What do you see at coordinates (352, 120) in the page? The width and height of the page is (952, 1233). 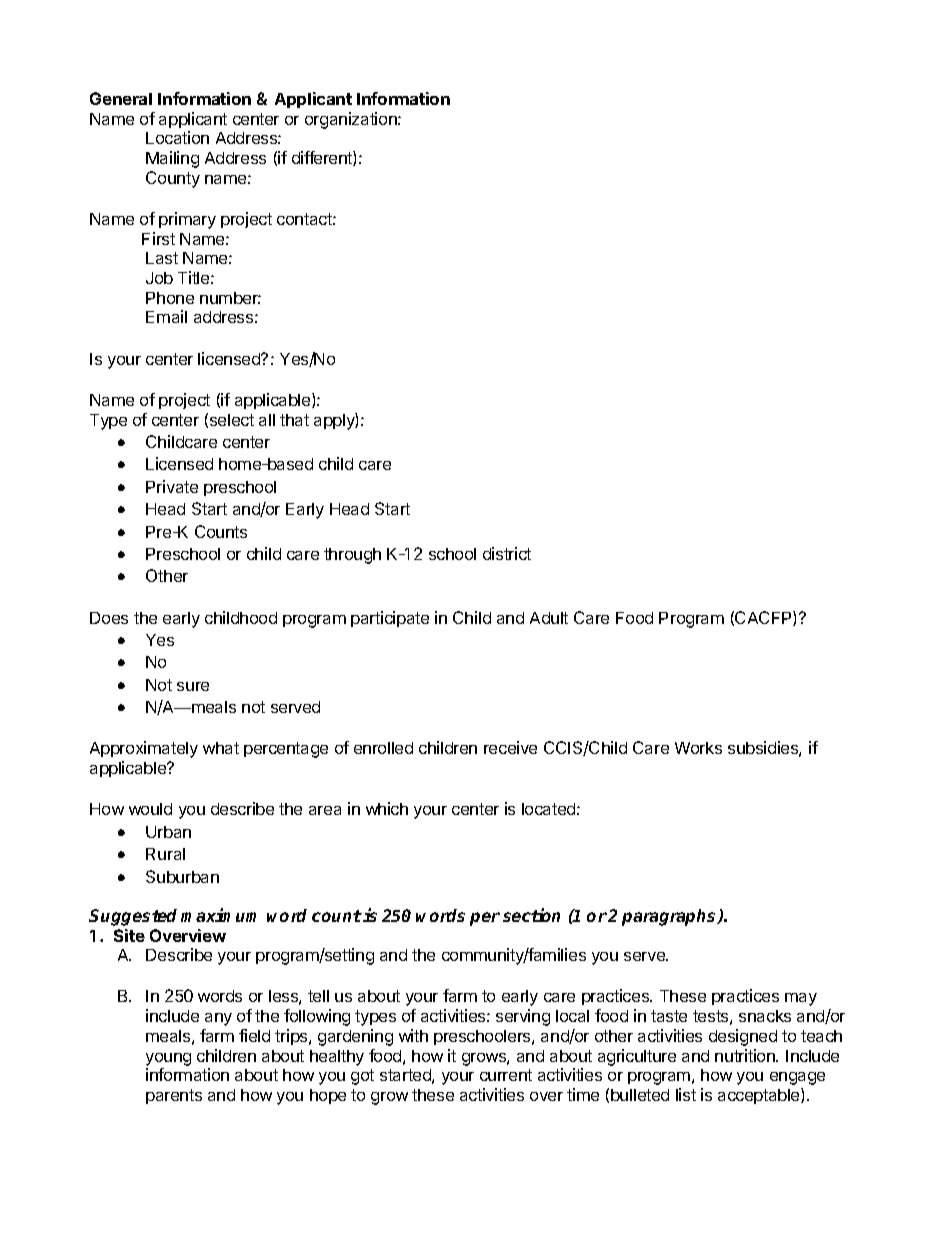 I see `organization` at bounding box center [352, 120].
